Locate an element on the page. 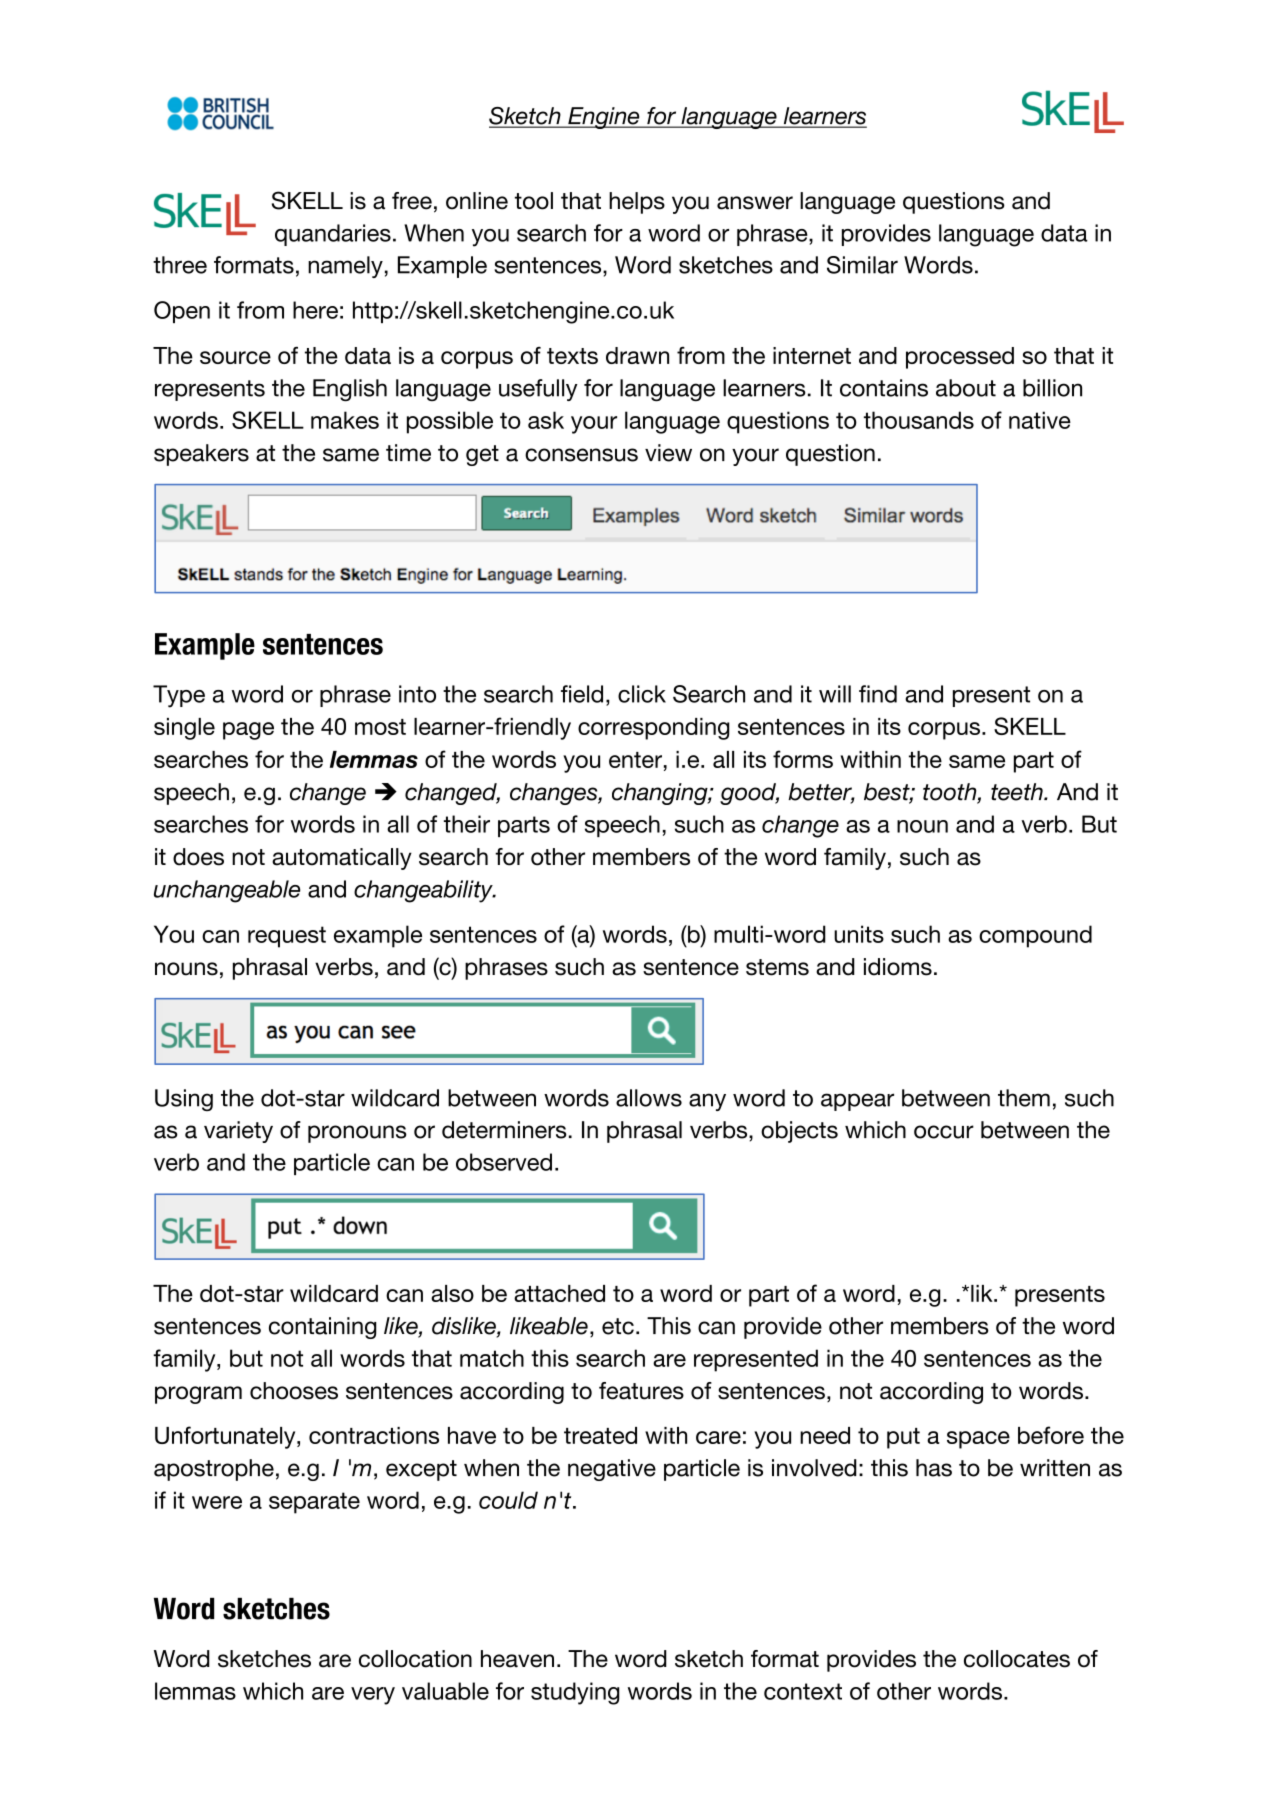 Image resolution: width=1276 pixels, height=1805 pixels. occur is located at coordinates (944, 1132).
